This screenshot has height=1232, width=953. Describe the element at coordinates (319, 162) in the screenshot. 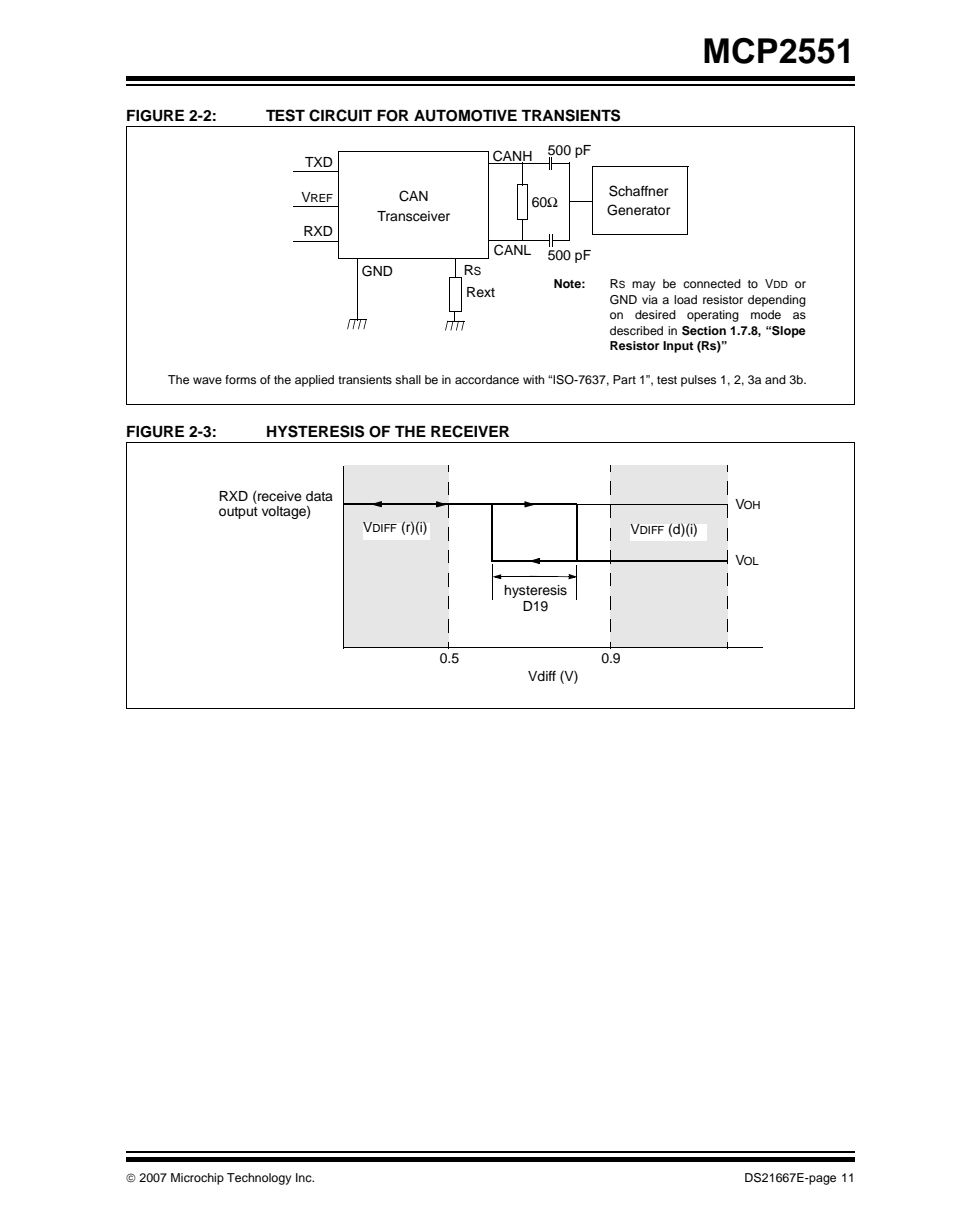

I see `TXD` at that location.
